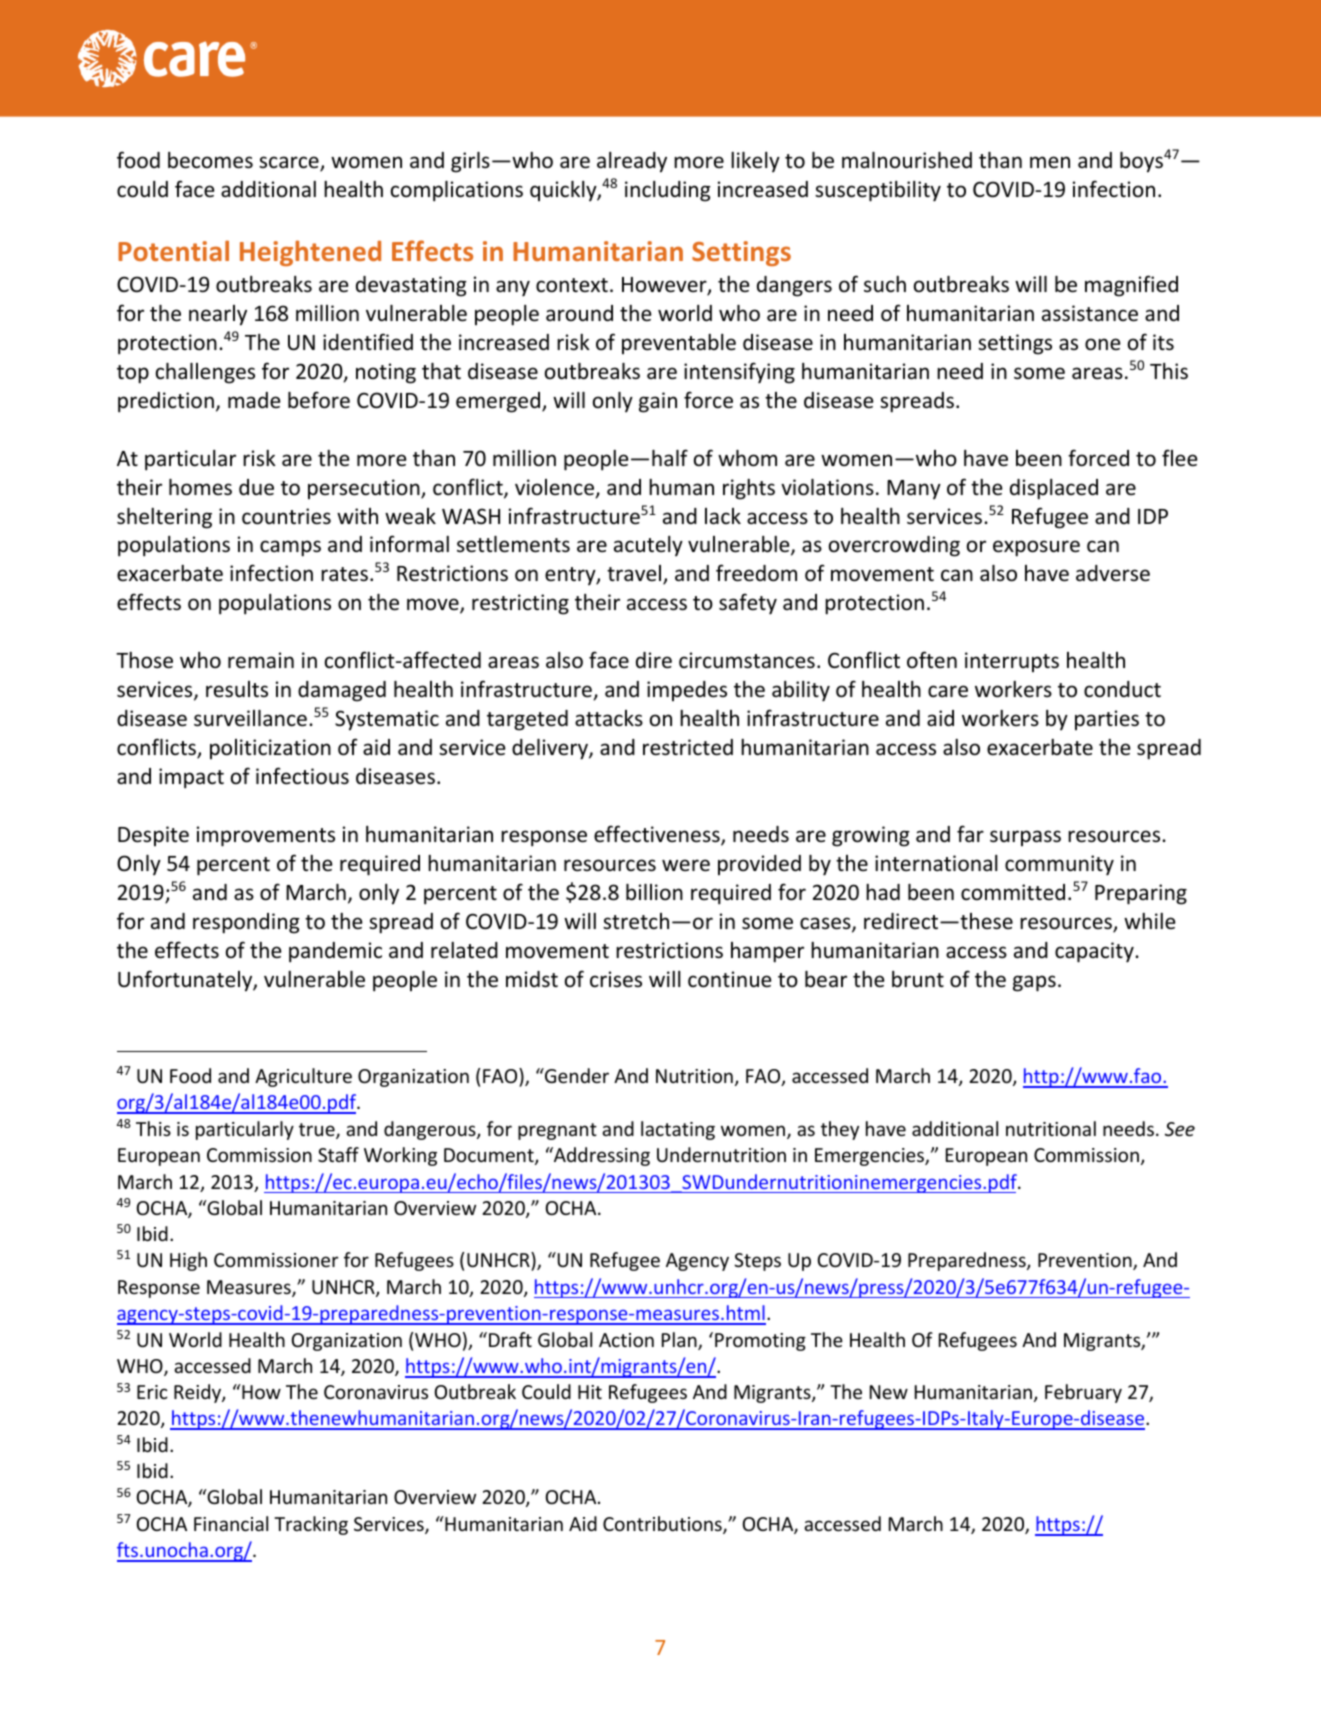 The image size is (1321, 1709). Describe the element at coordinates (1012, 662) in the screenshot. I see `interrupts` at that location.
